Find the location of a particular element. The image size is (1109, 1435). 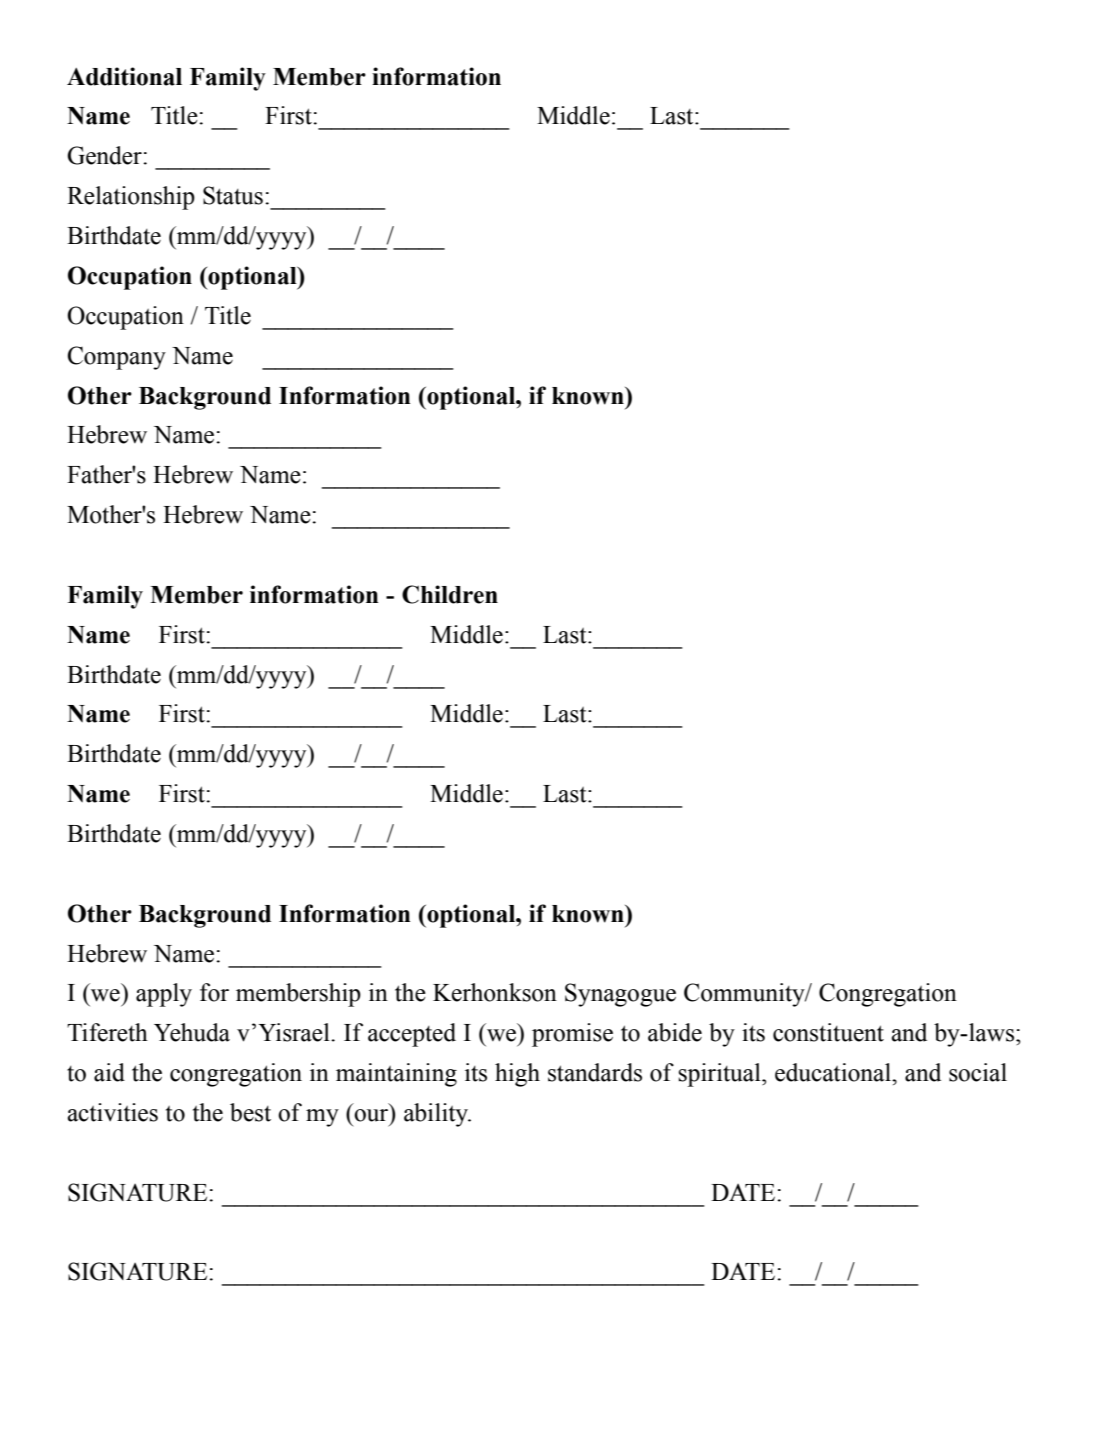

Yehuda is located at coordinates (192, 1032).
